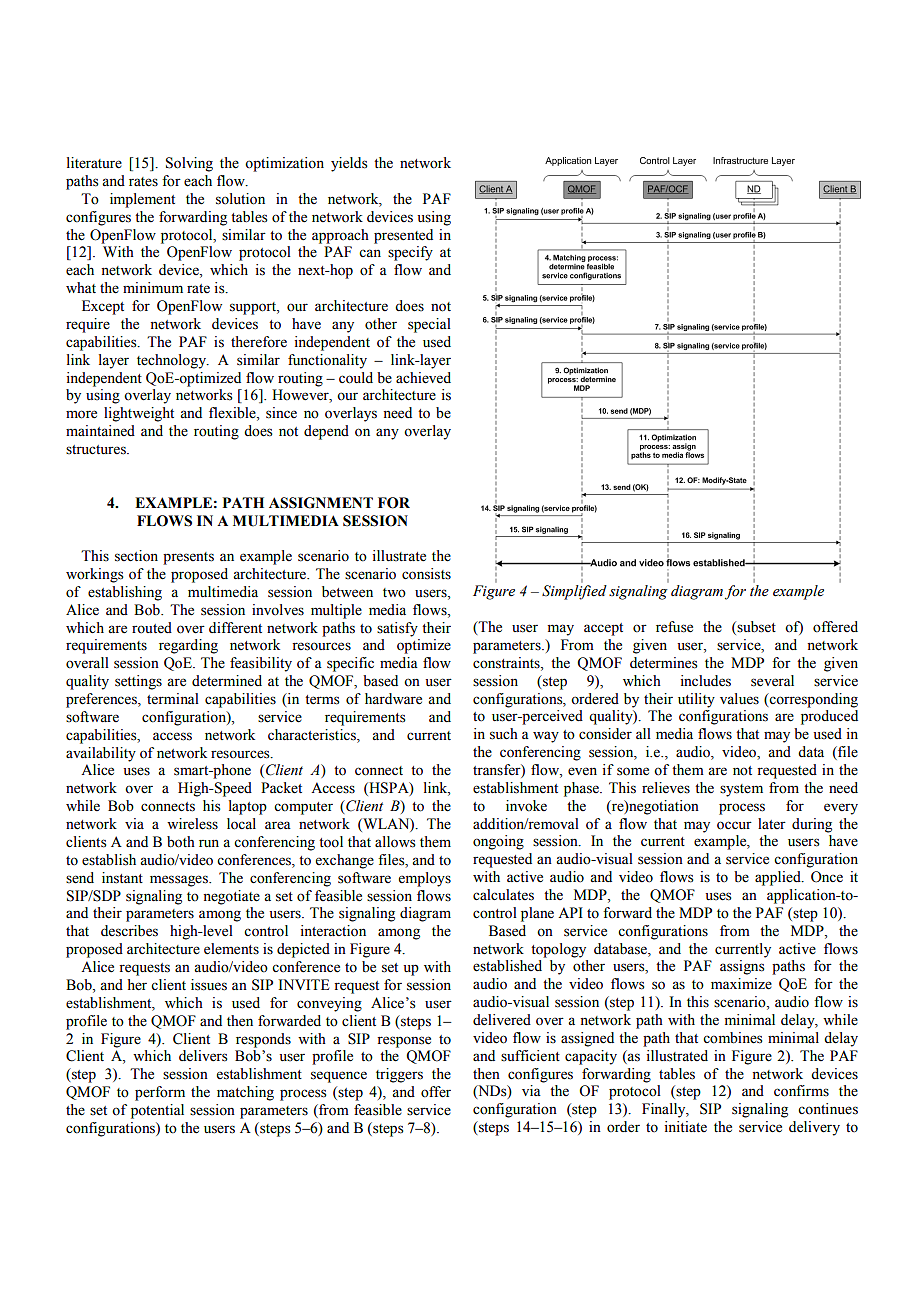  What do you see at coordinates (399, 1075) in the screenshot?
I see `triggers` at bounding box center [399, 1075].
